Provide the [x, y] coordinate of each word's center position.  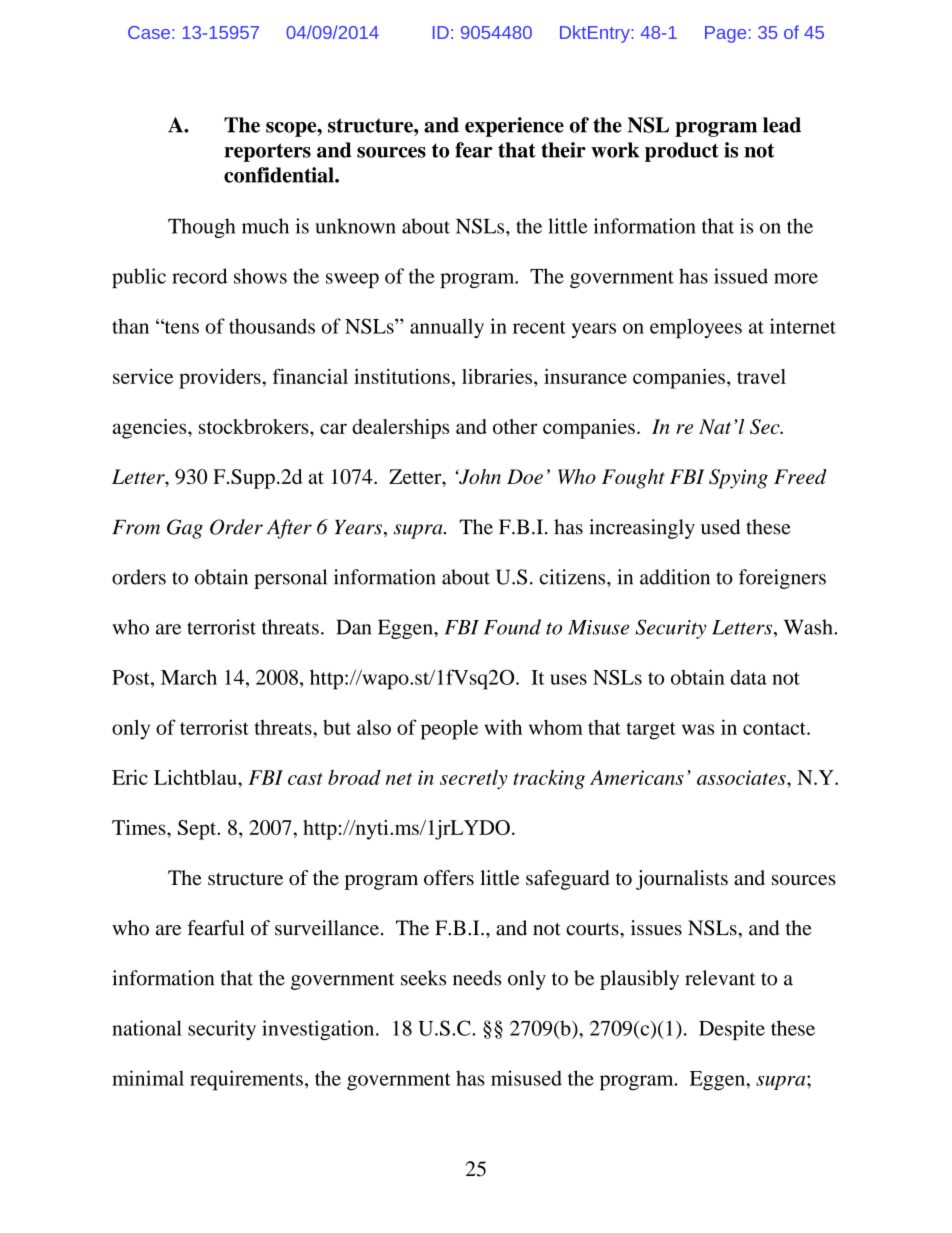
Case [149, 32]
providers [221, 379]
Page [725, 34]
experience [514, 127]
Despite [732, 1030]
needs [477, 978]
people [449, 730]
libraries [497, 376]
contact [775, 728]
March [189, 677]
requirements [246, 1080]
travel [761, 376]
